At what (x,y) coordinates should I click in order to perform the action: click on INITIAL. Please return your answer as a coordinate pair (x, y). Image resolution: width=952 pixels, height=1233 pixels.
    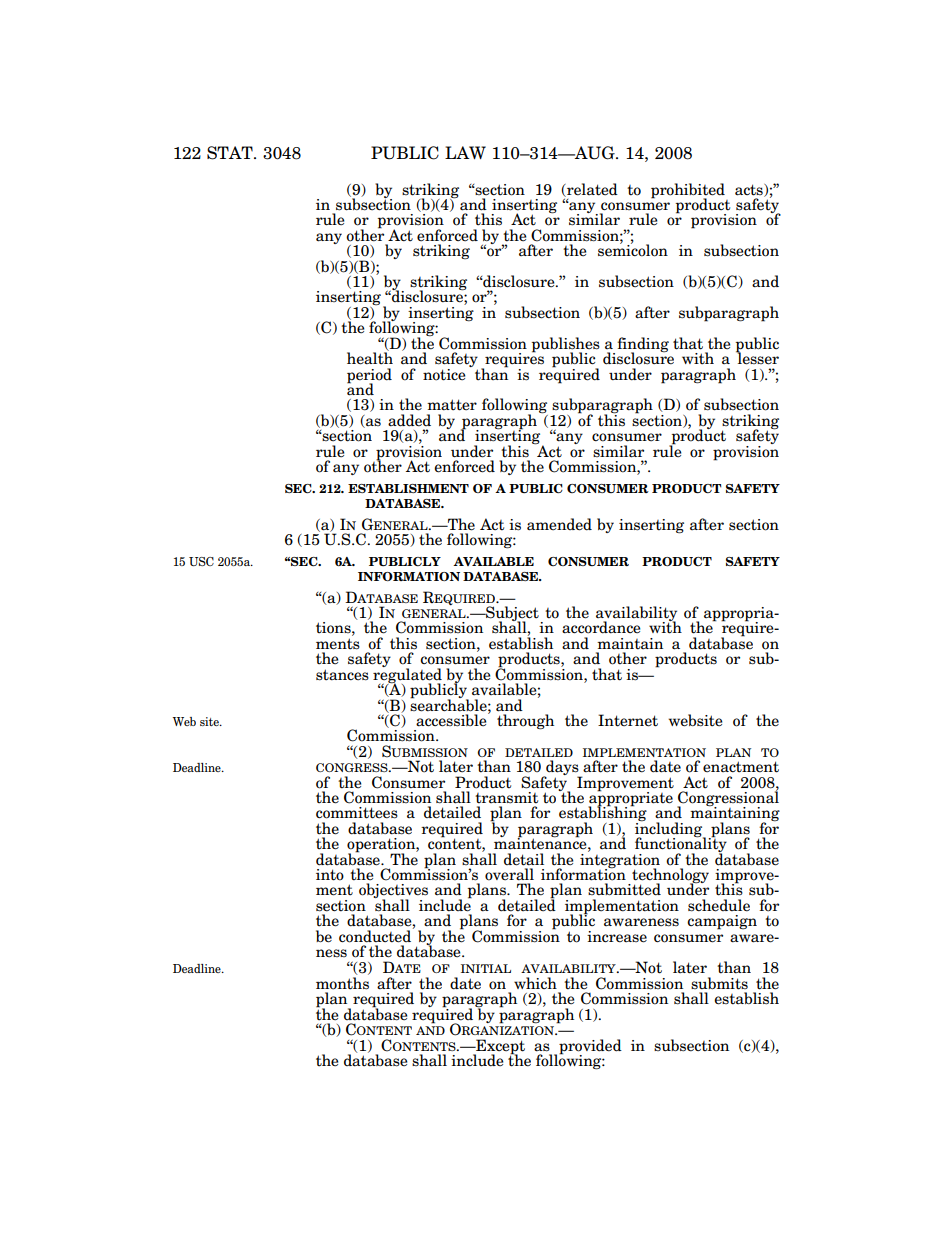
    Looking at the image, I should click on (486, 968).
